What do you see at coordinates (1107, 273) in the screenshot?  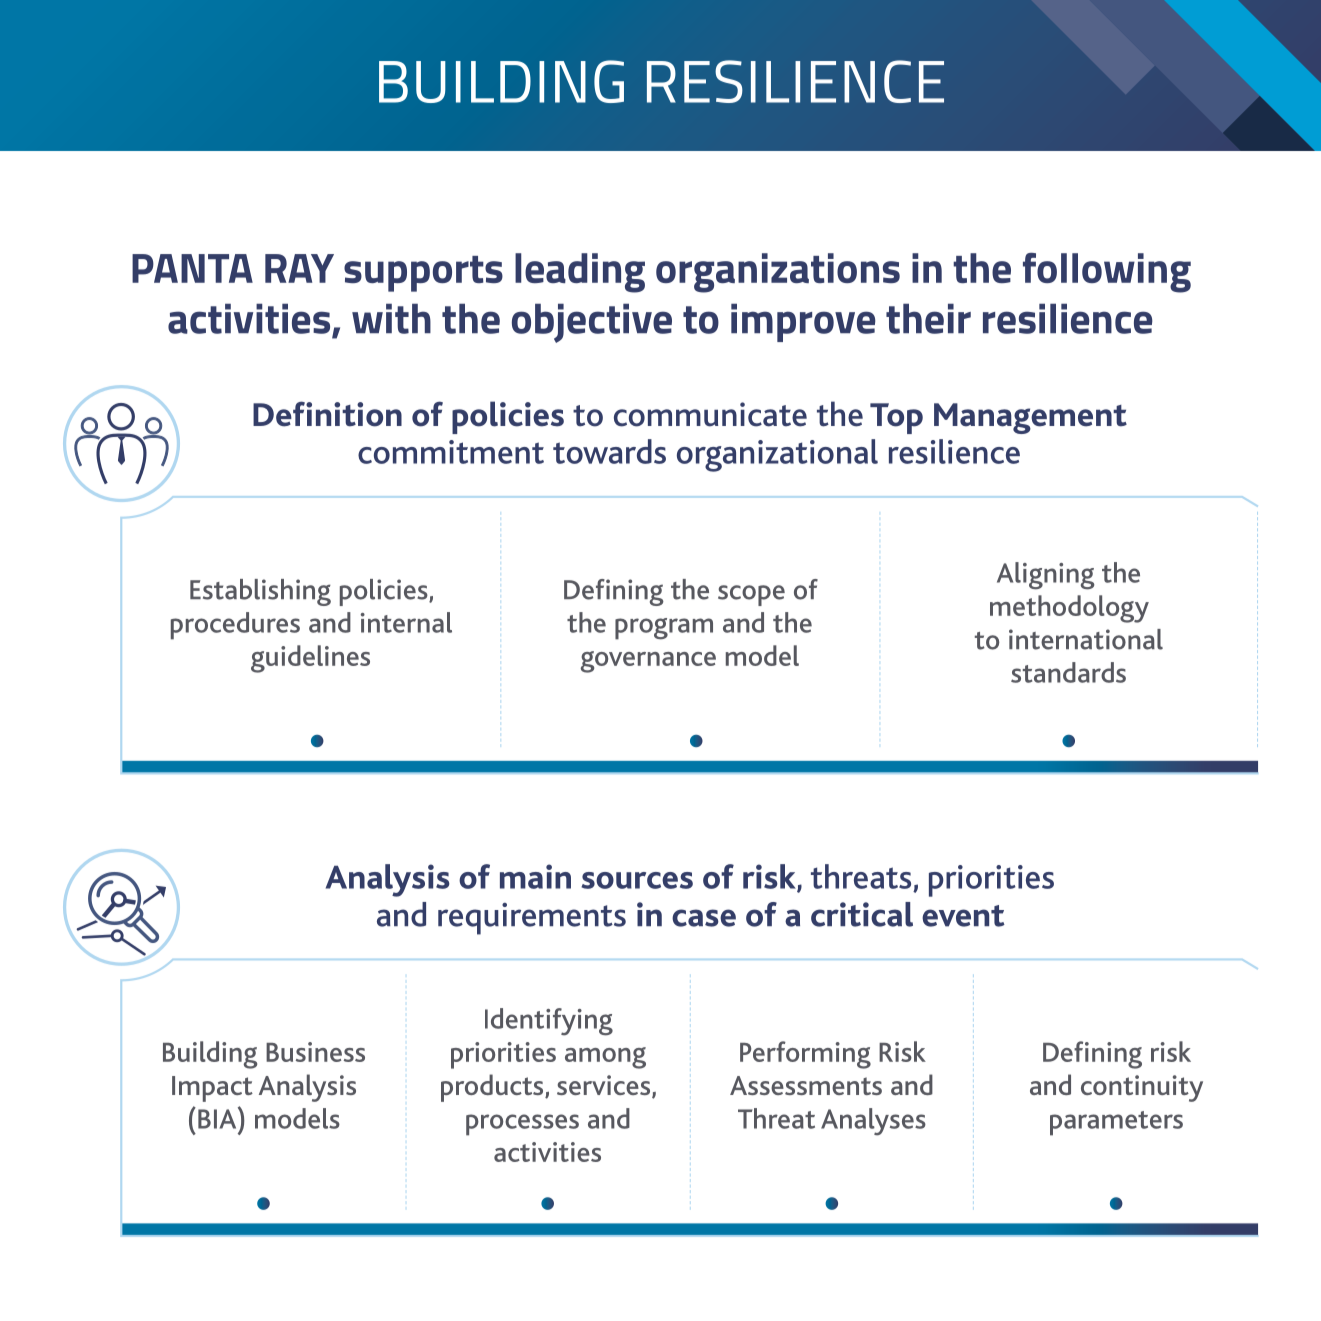 I see `following` at bounding box center [1107, 273].
